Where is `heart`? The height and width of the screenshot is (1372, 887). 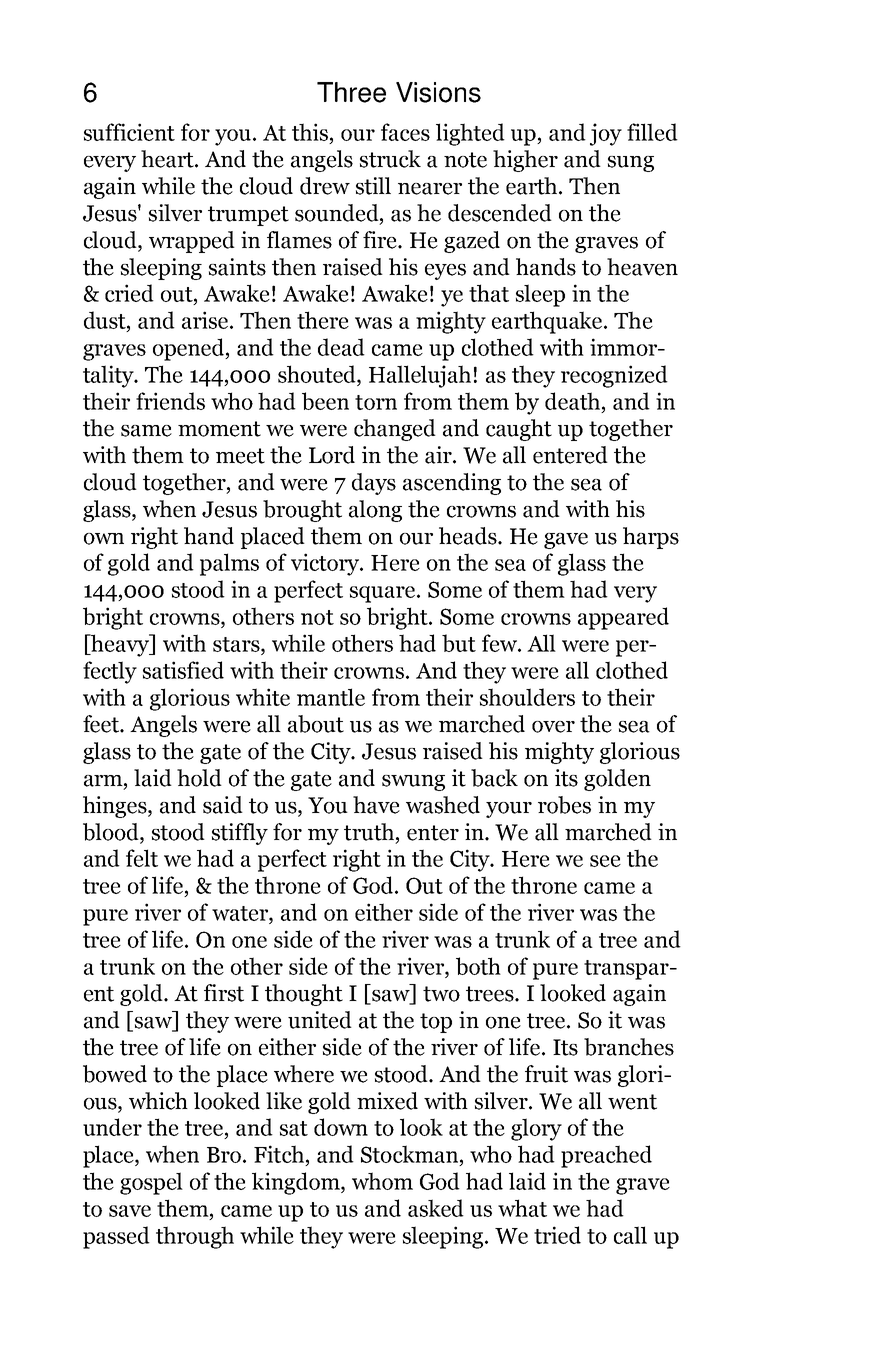
heart is located at coordinates (168, 159).
